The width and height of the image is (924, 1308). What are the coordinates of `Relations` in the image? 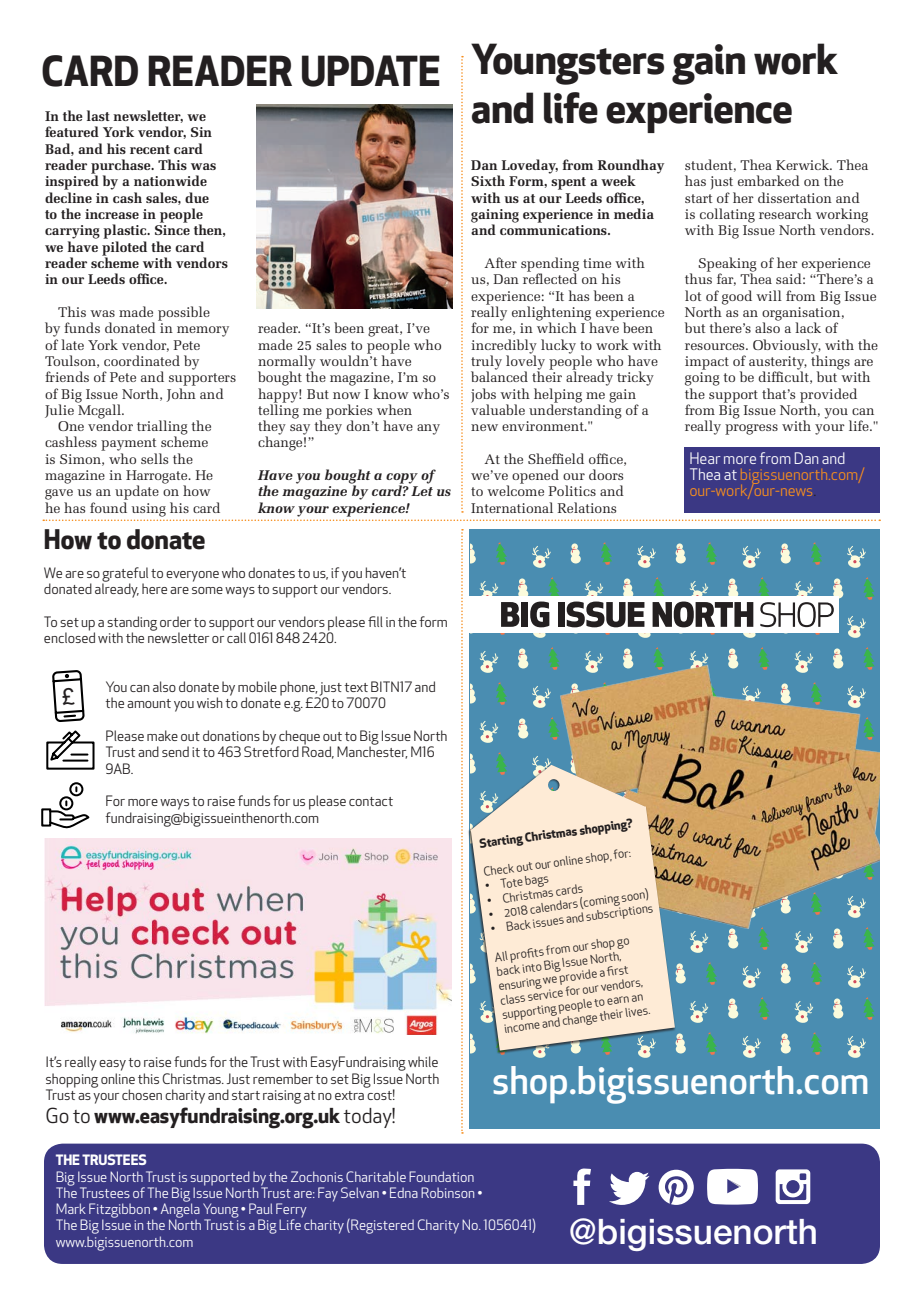 It's located at (587, 507).
